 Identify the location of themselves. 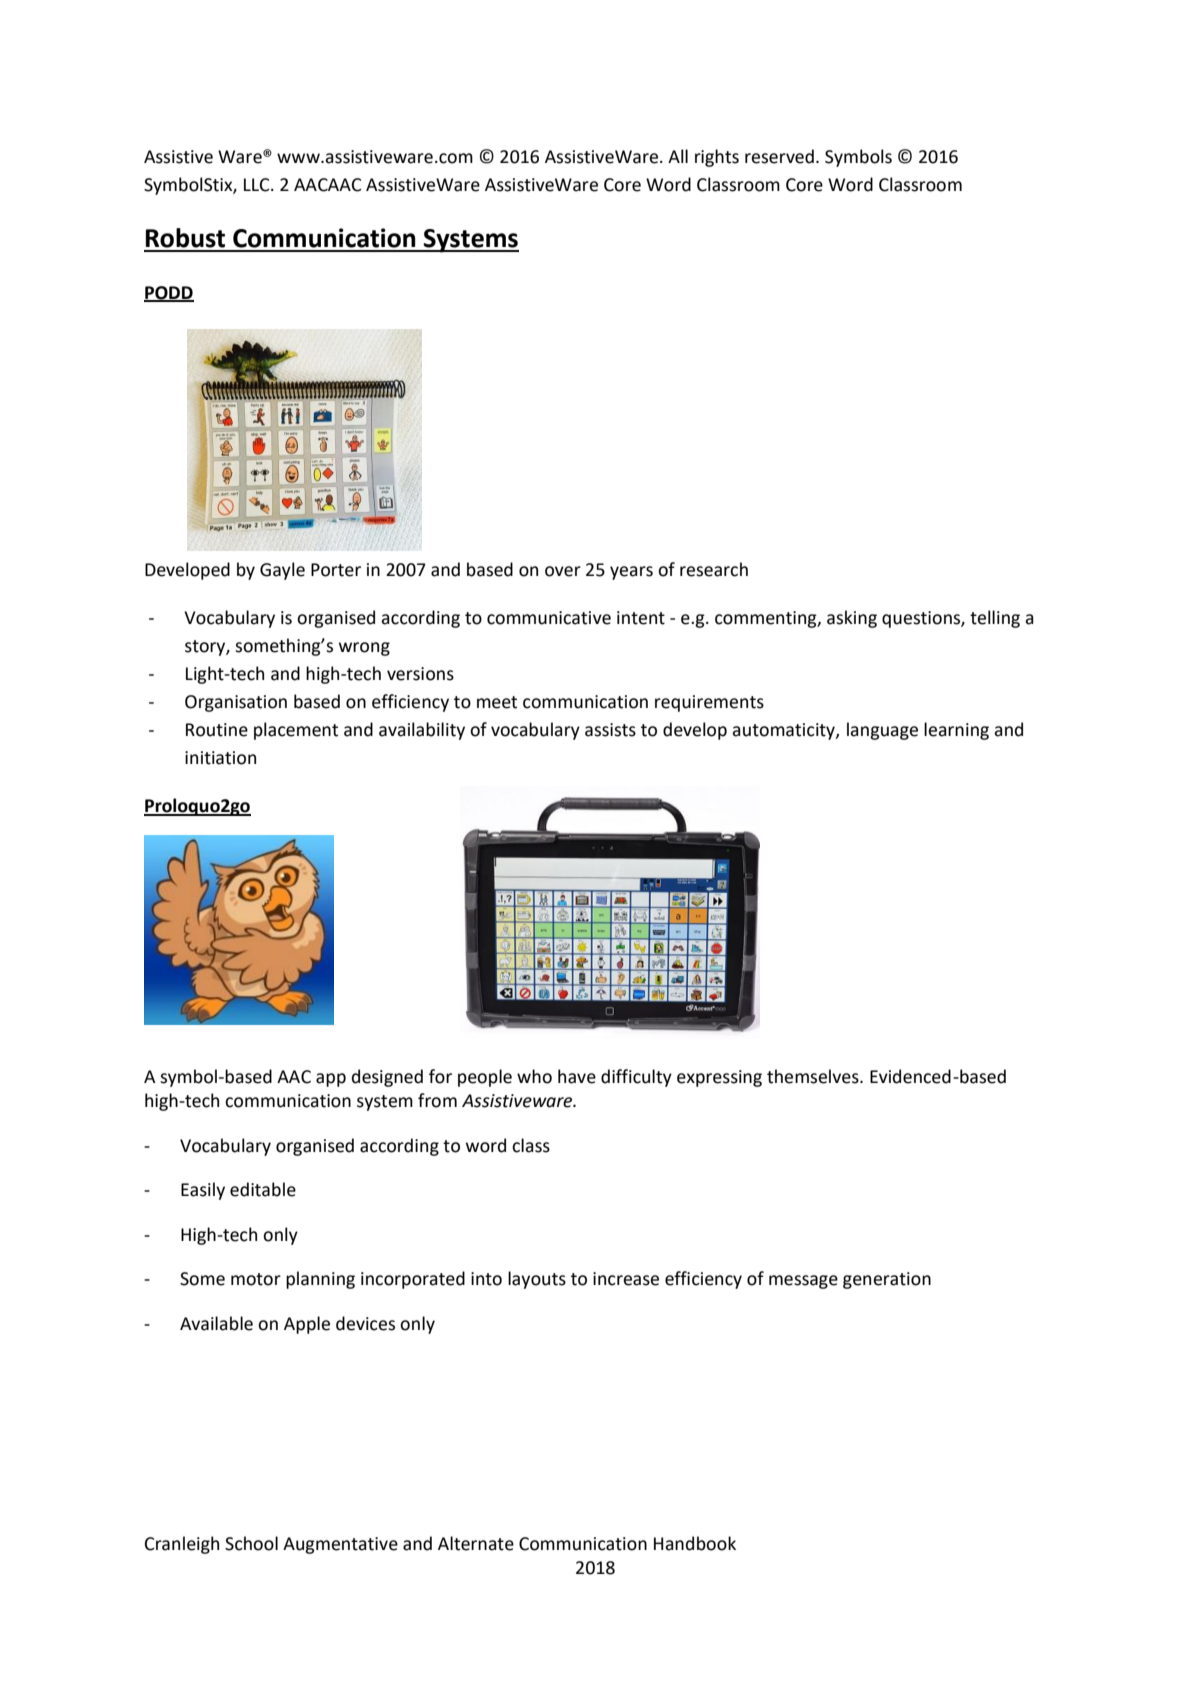
(814, 1076).
